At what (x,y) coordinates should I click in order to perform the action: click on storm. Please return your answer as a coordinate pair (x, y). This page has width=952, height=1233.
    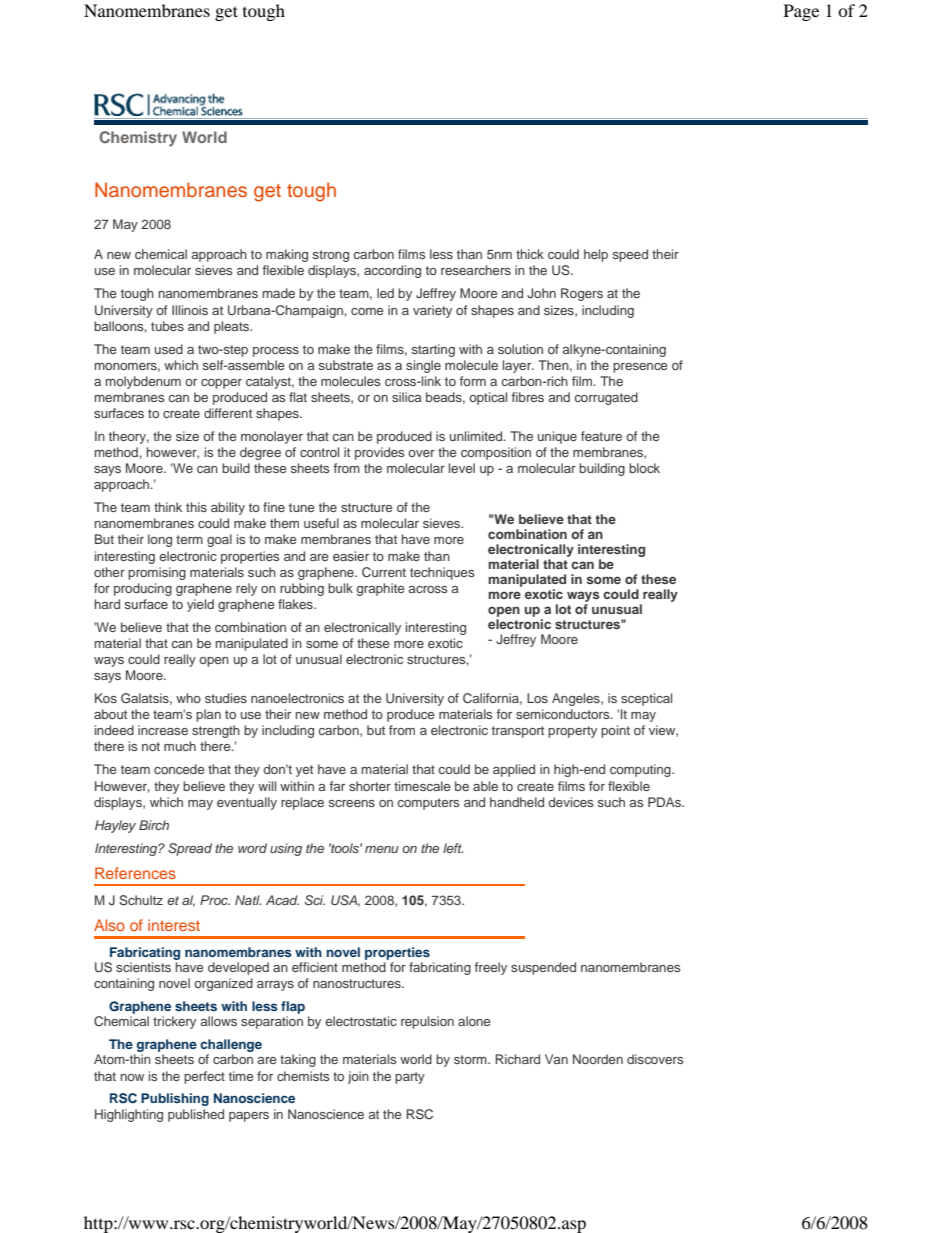
    Looking at the image, I should click on (471, 1059).
